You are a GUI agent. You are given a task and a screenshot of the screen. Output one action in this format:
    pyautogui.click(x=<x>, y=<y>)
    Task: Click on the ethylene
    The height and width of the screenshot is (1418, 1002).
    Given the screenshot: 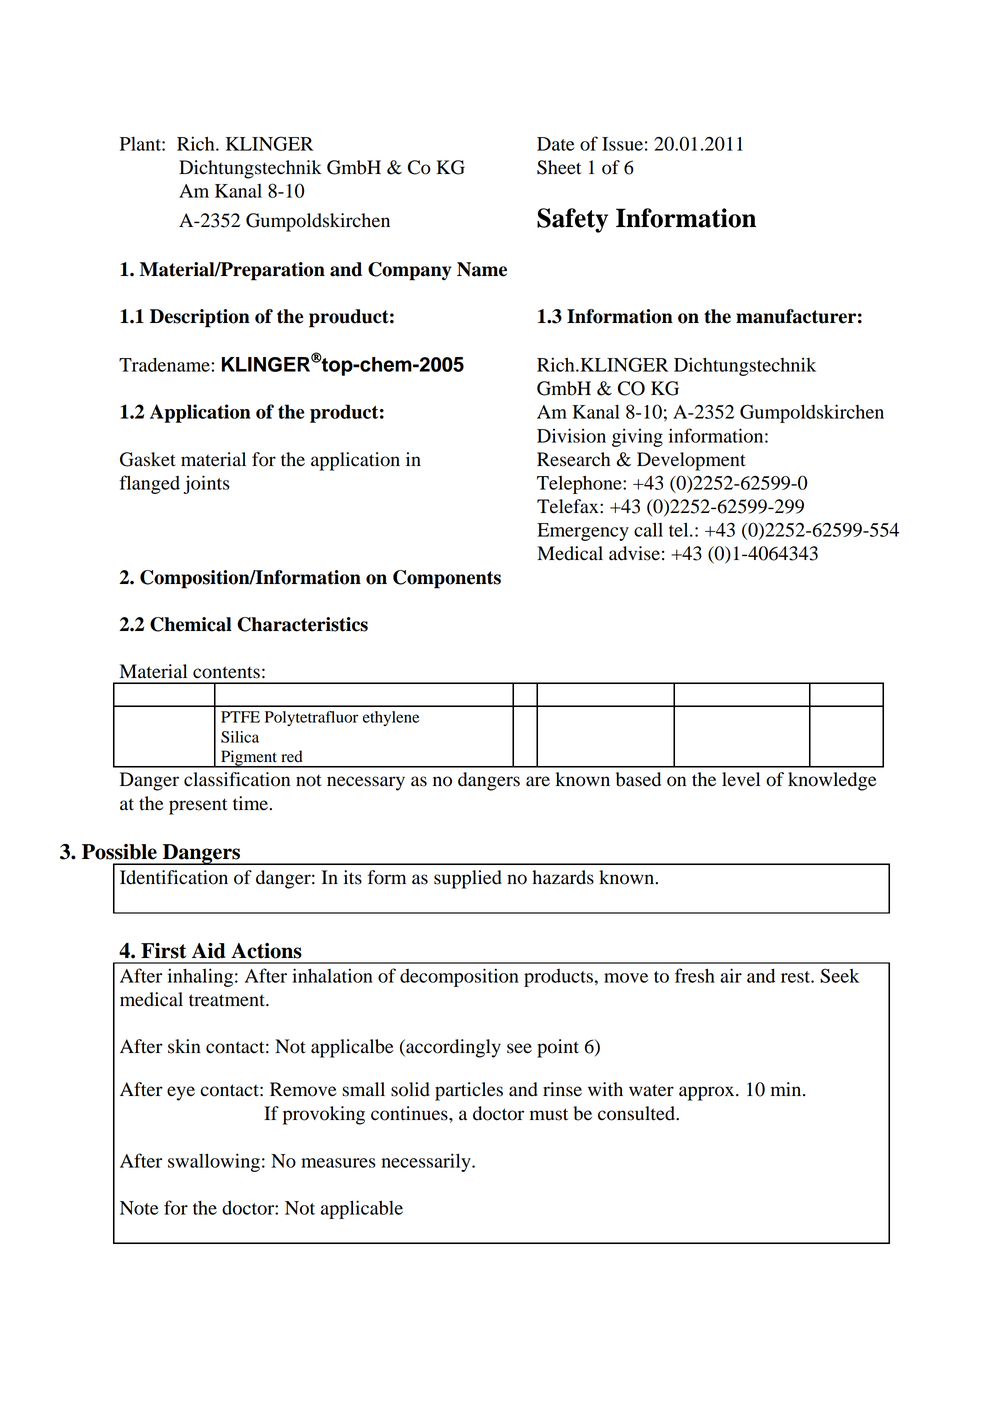 What is the action you would take?
    pyautogui.click(x=391, y=718)
